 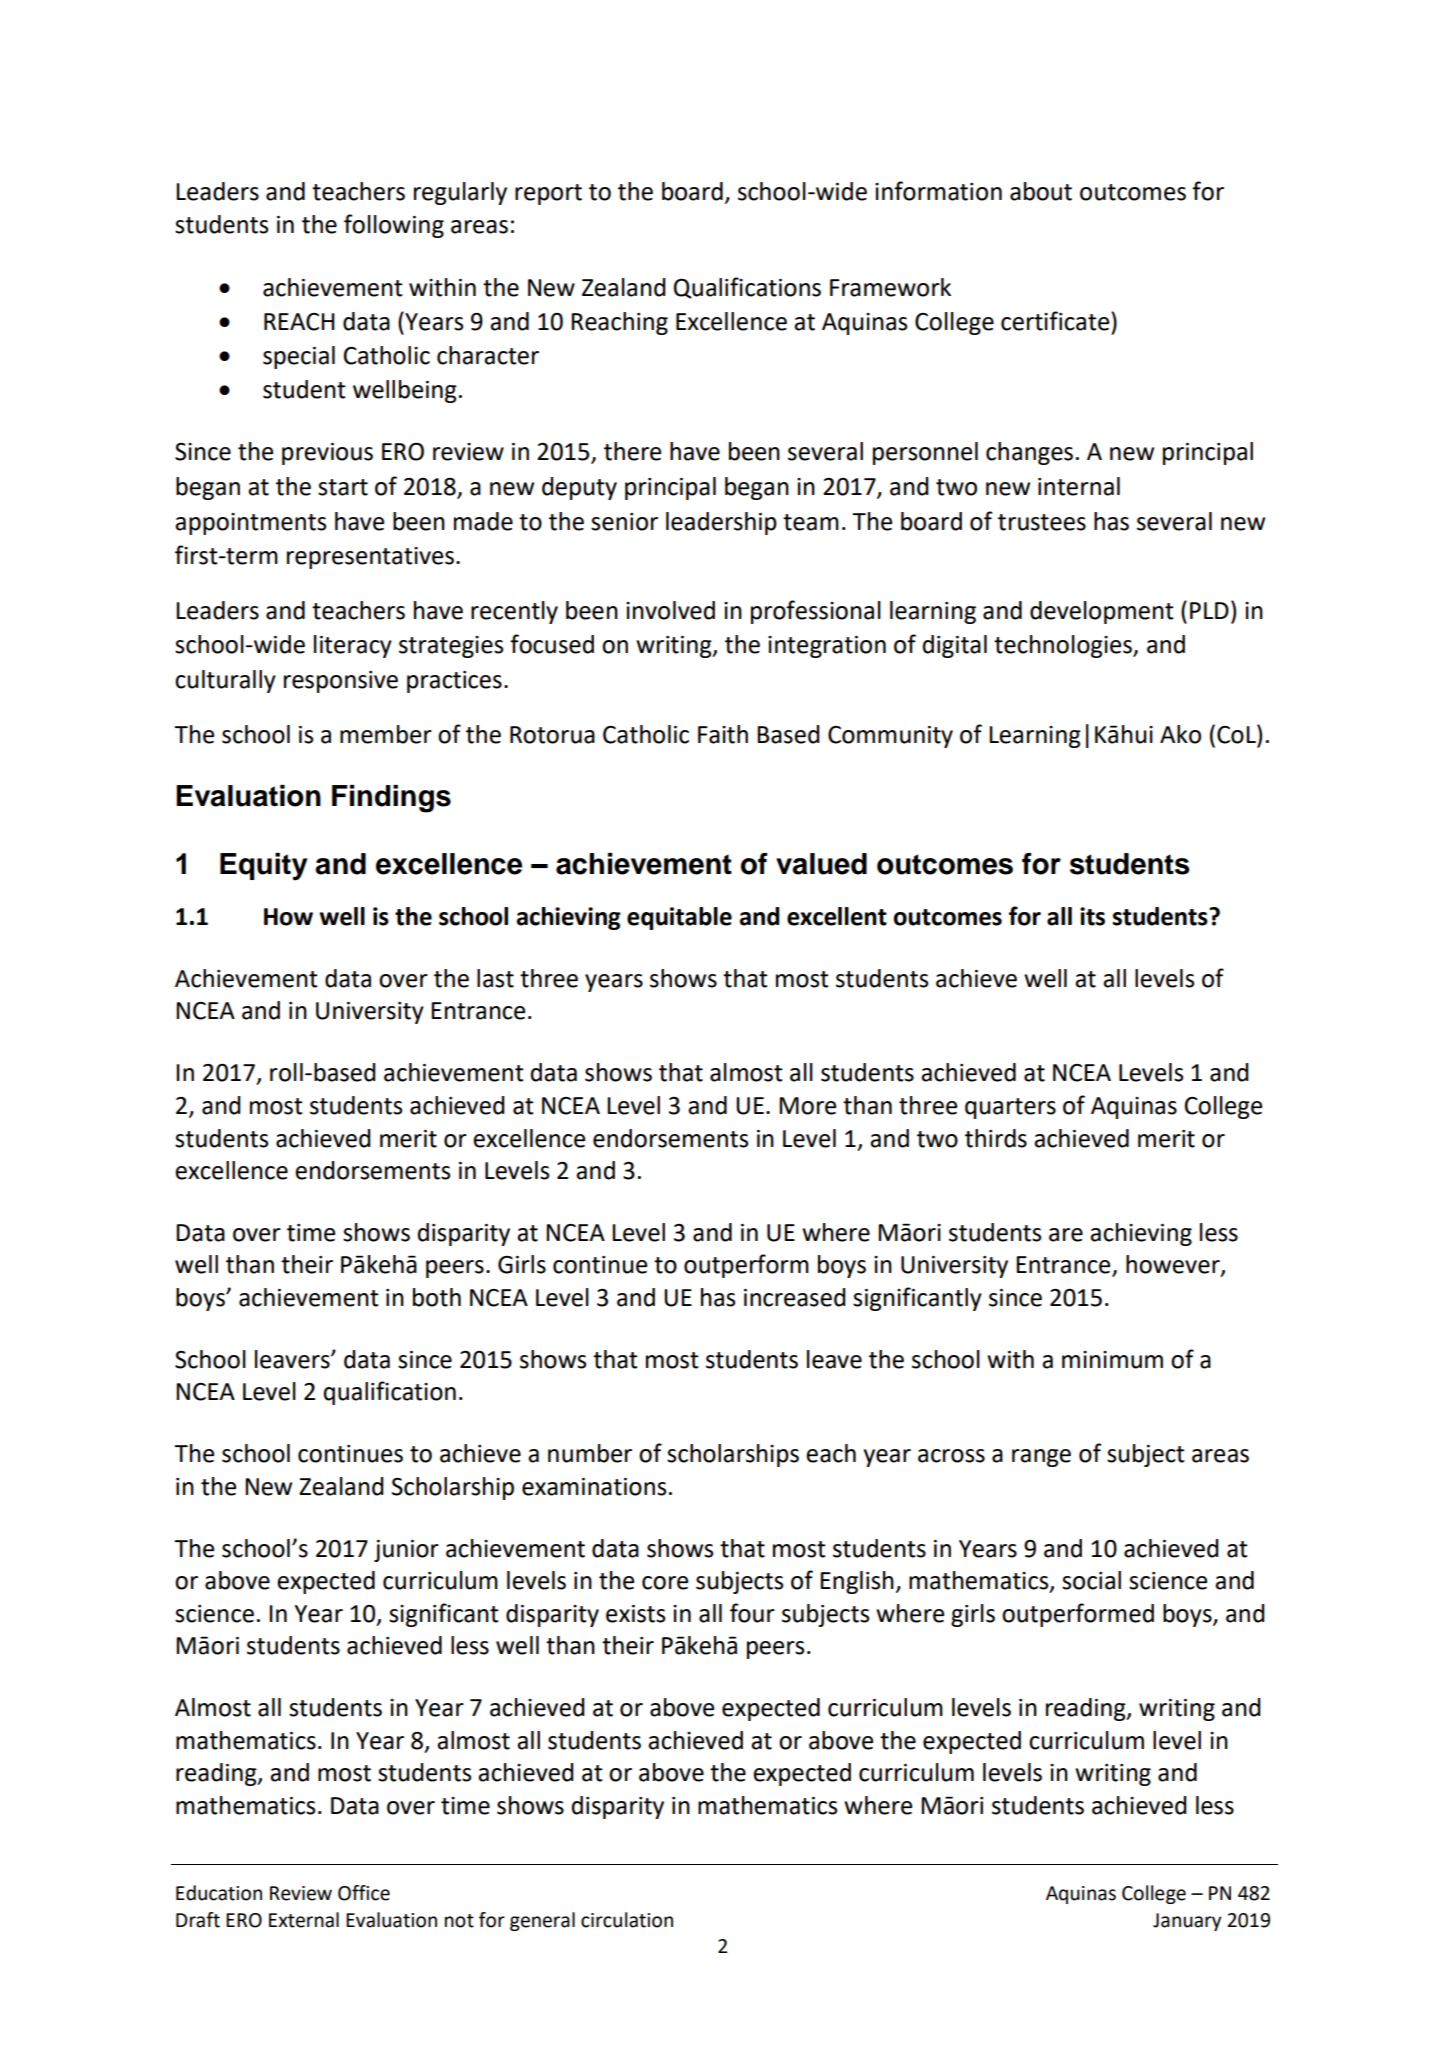 What do you see at coordinates (394, 226) in the screenshot?
I see `following` at bounding box center [394, 226].
